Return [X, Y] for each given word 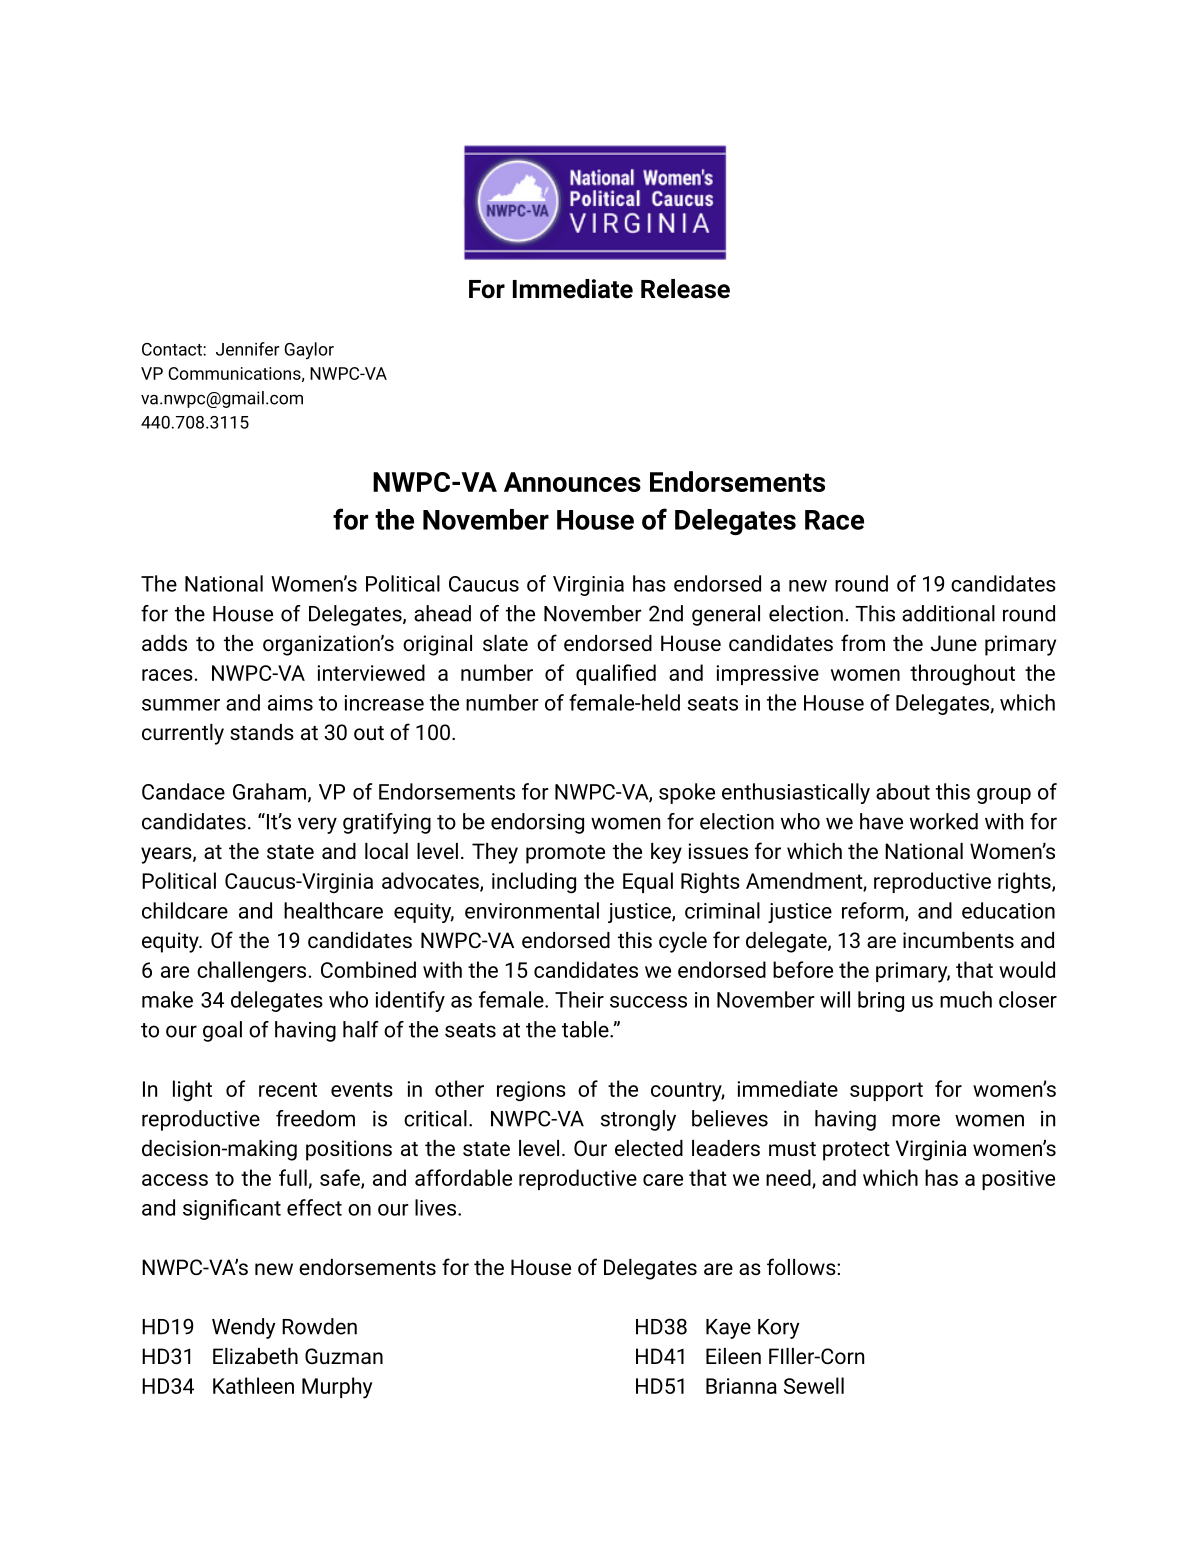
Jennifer [247, 349]
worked [944, 821]
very [317, 825]
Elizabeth [255, 1356]
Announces [572, 482]
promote [565, 854]
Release [685, 289]
